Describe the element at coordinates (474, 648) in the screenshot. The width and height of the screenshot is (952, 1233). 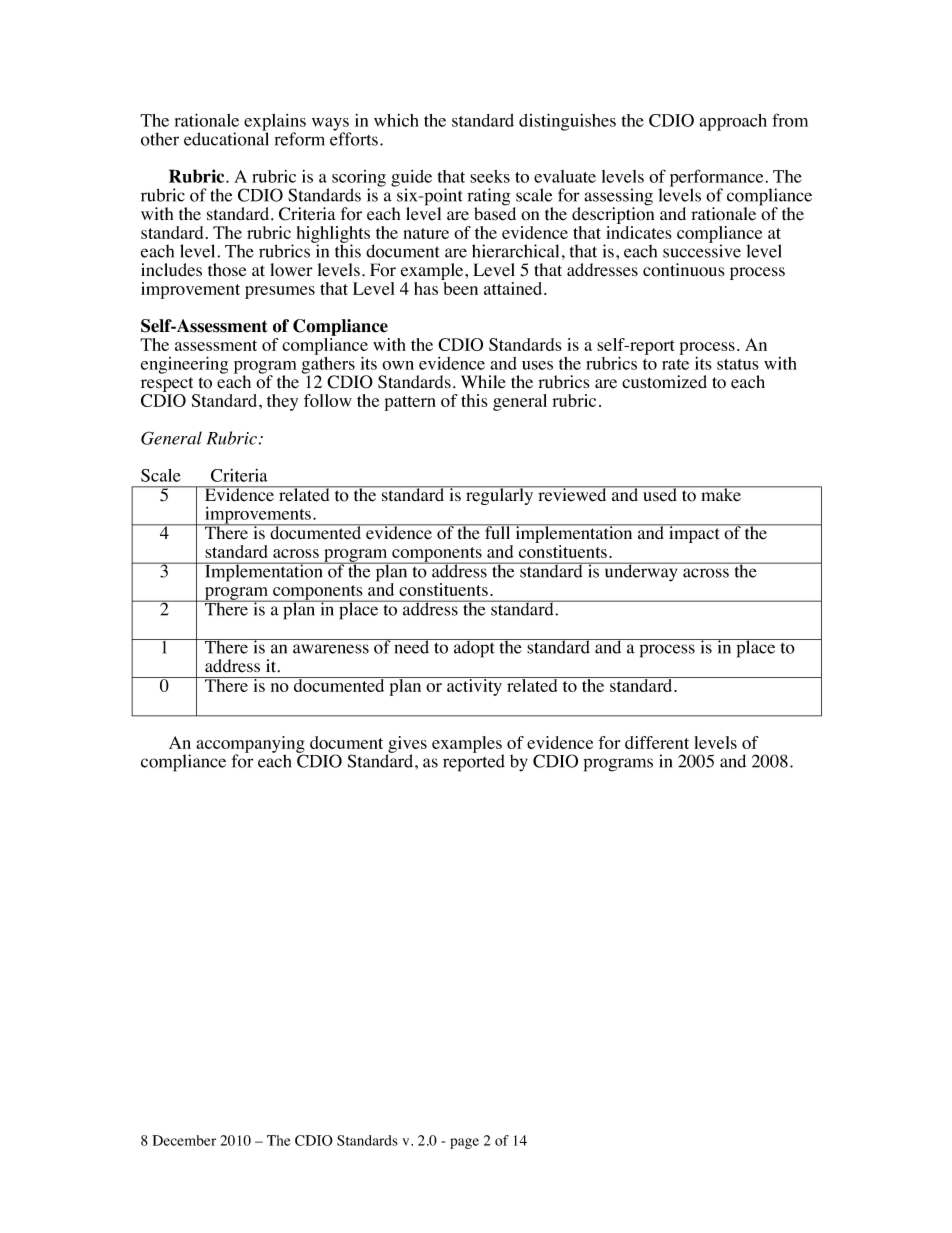
I see `adopt` at that location.
